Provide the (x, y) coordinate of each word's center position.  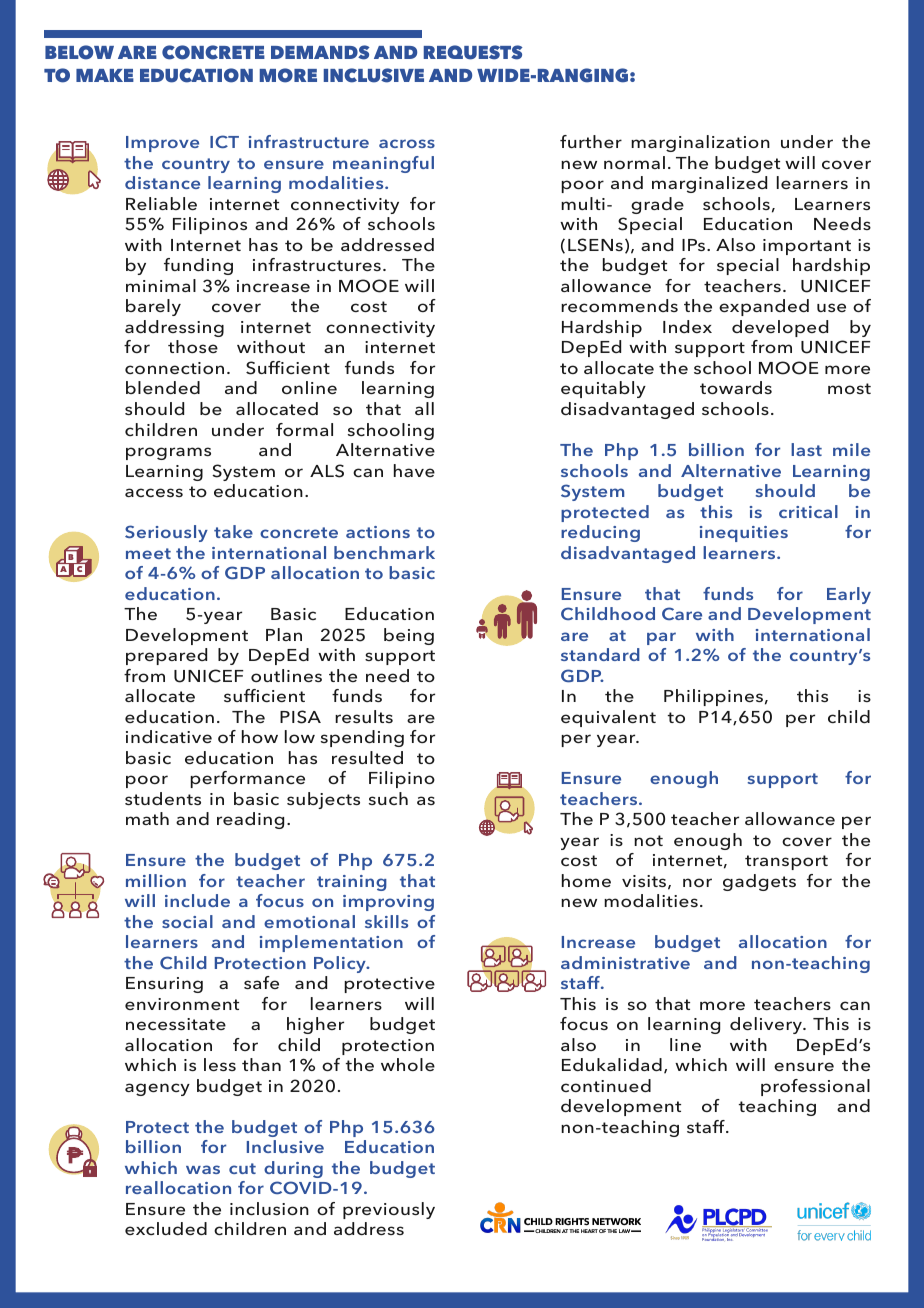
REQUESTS (473, 52)
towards (736, 387)
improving (388, 903)
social (187, 921)
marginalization (700, 143)
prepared (166, 656)
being (409, 636)
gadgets (759, 882)
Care (682, 613)
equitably (603, 389)
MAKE (105, 75)
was (203, 1169)
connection (174, 368)
